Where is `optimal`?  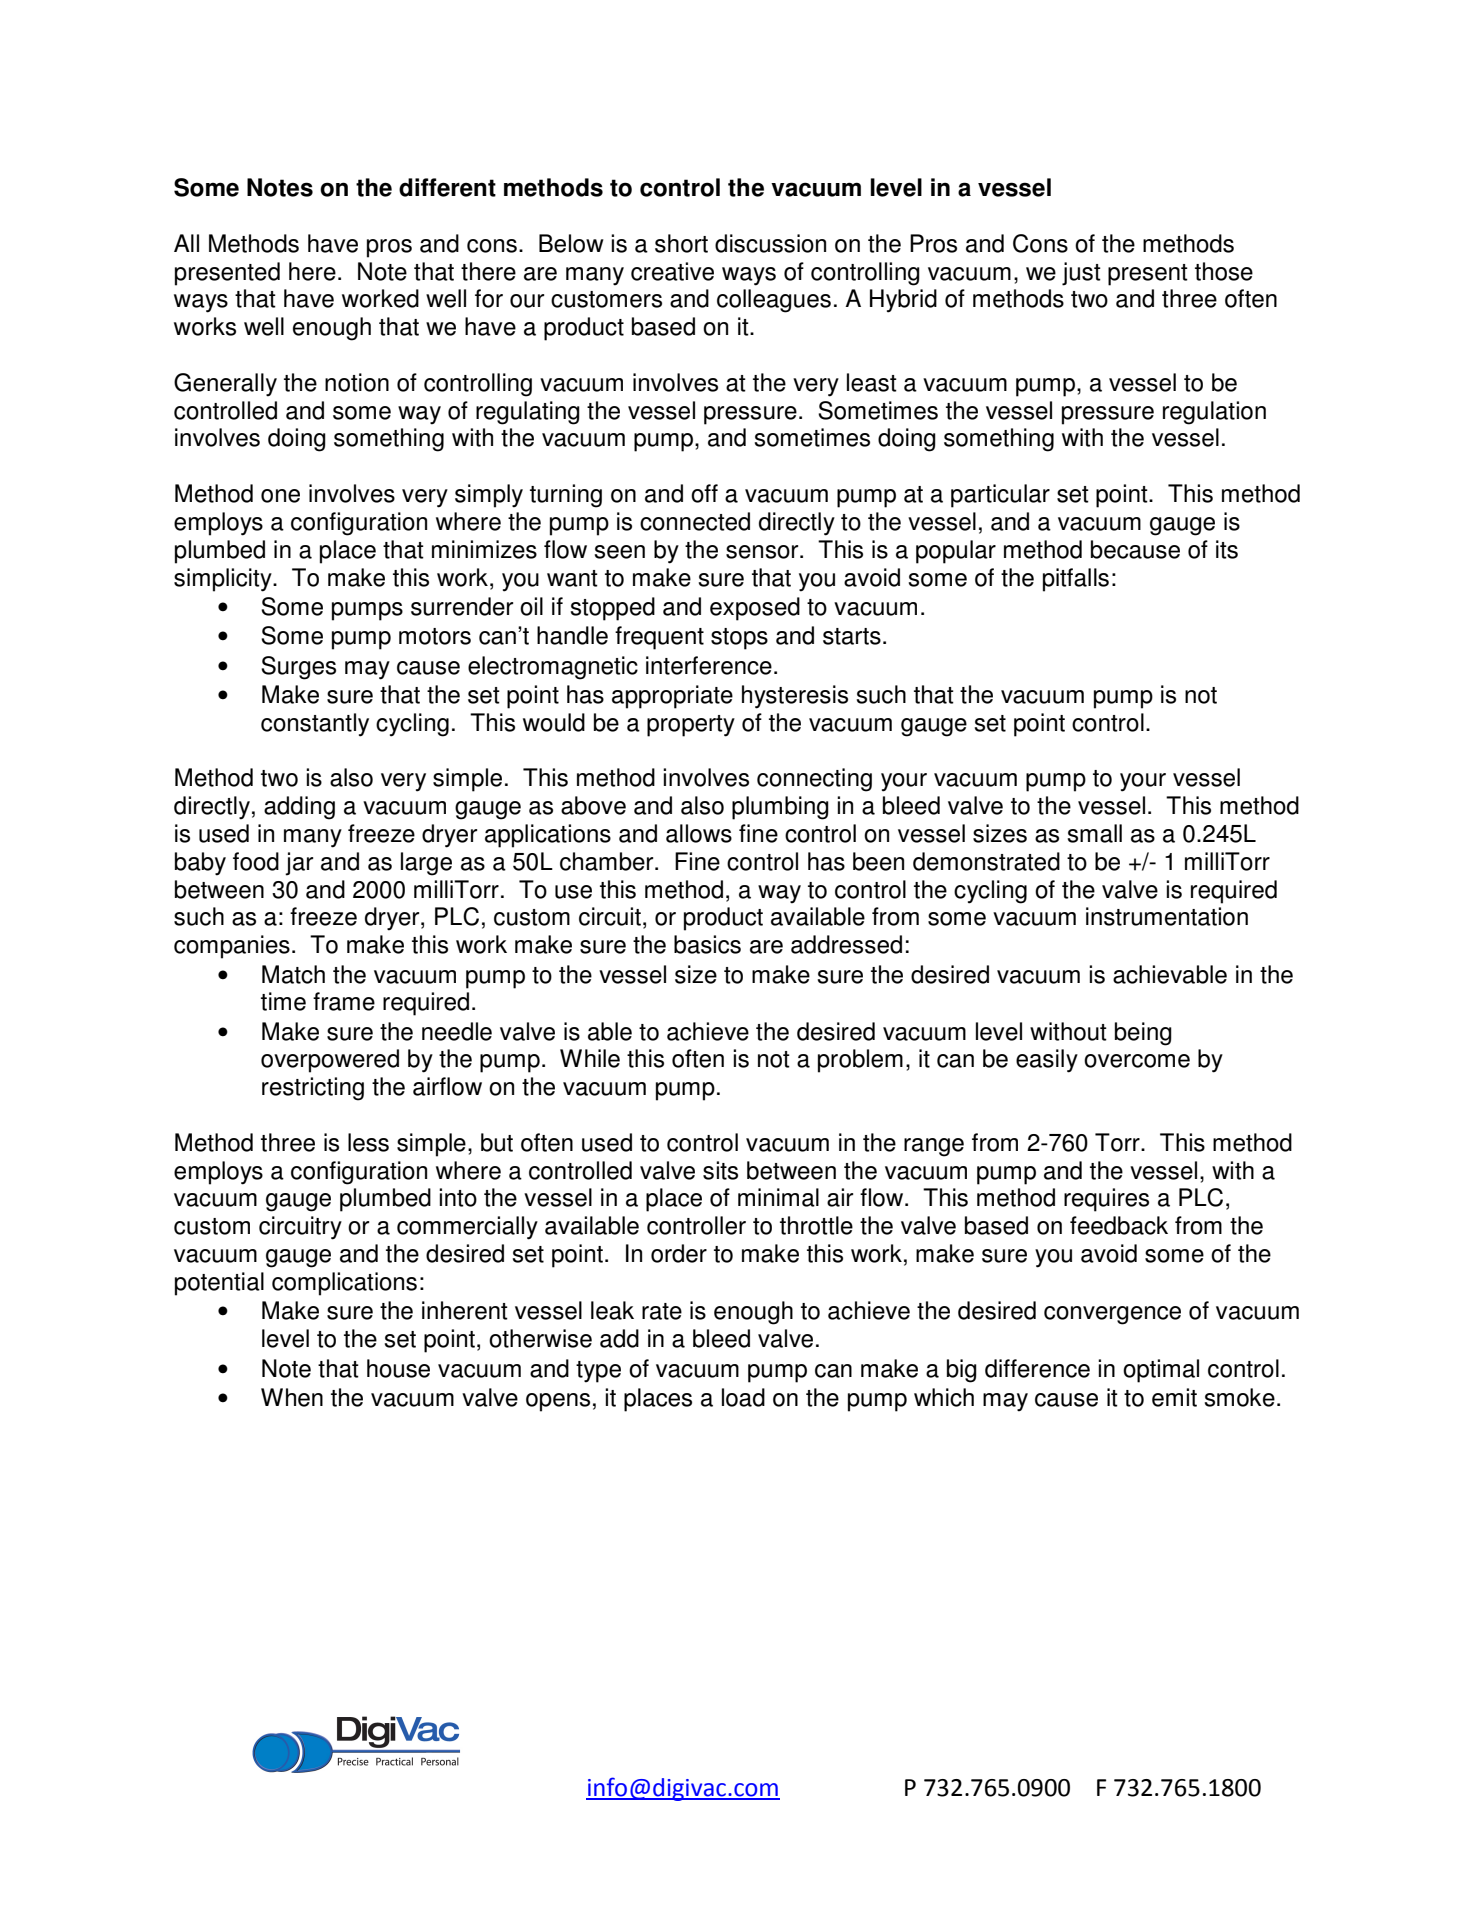 optimal is located at coordinates (1161, 1371).
